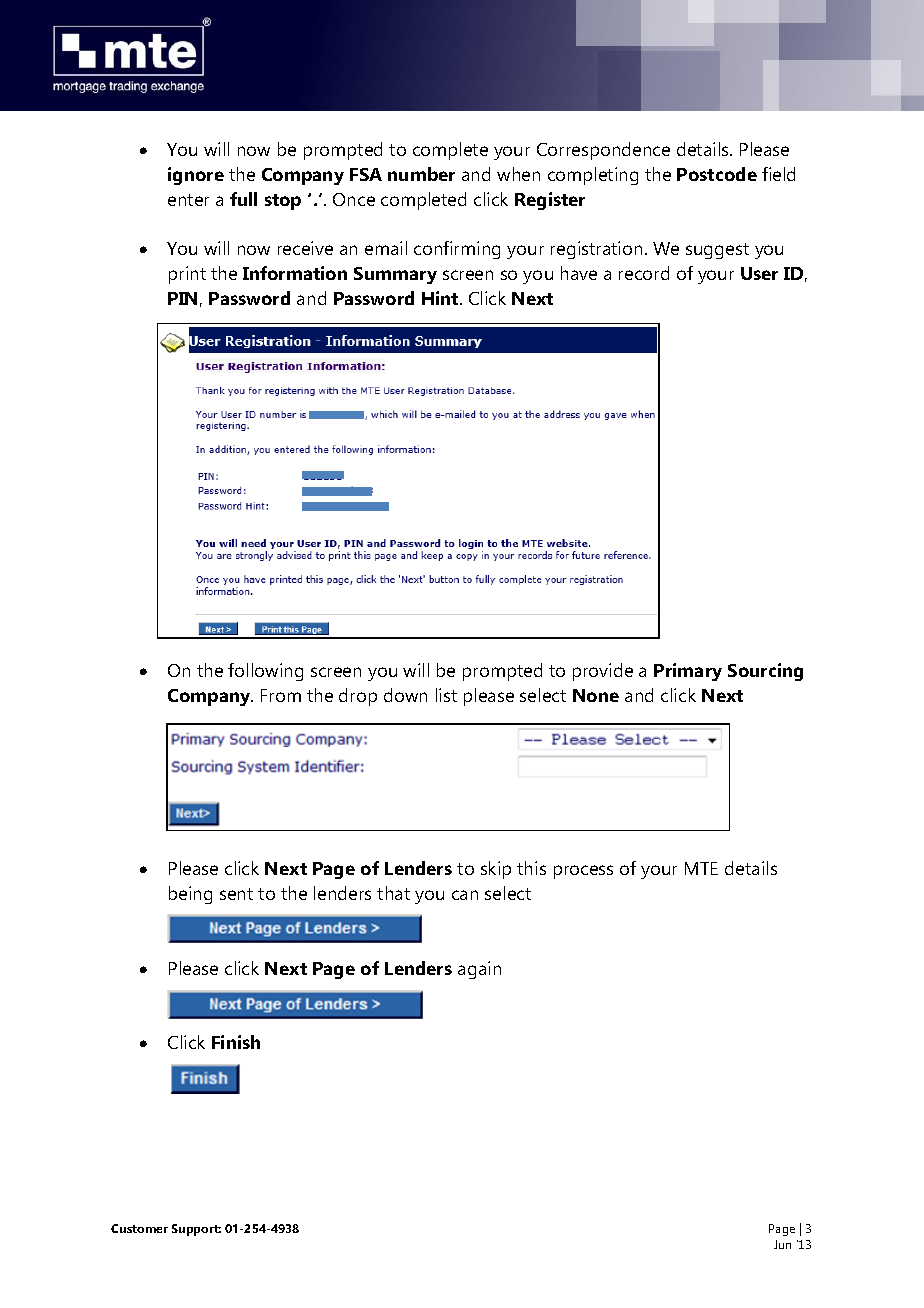 Image resolution: width=924 pixels, height=1308 pixels. I want to click on Jun, so click(782, 1244).
